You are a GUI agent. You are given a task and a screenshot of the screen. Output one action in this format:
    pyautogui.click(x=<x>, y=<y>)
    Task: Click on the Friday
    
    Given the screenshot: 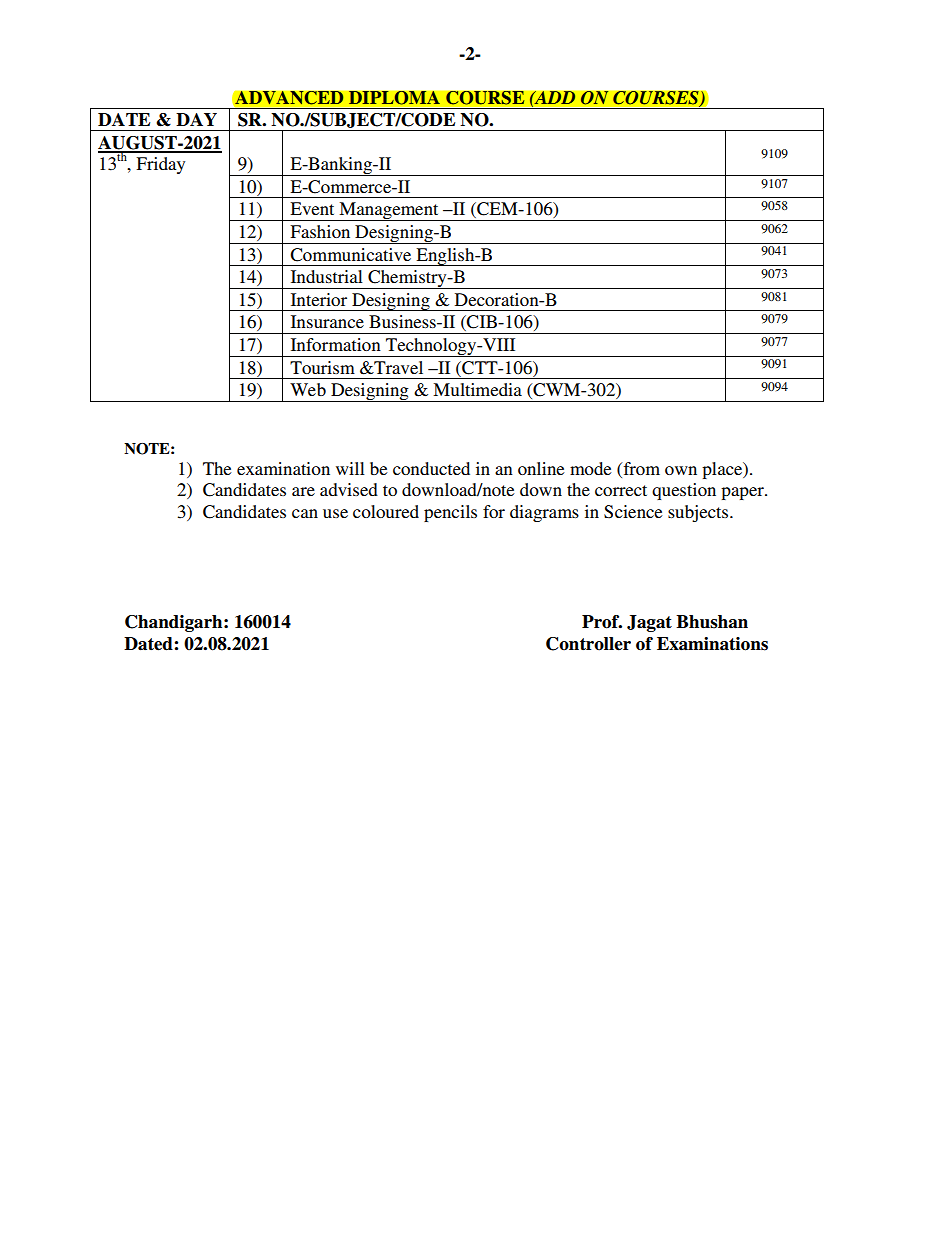 What is the action you would take?
    pyautogui.click(x=160, y=165)
